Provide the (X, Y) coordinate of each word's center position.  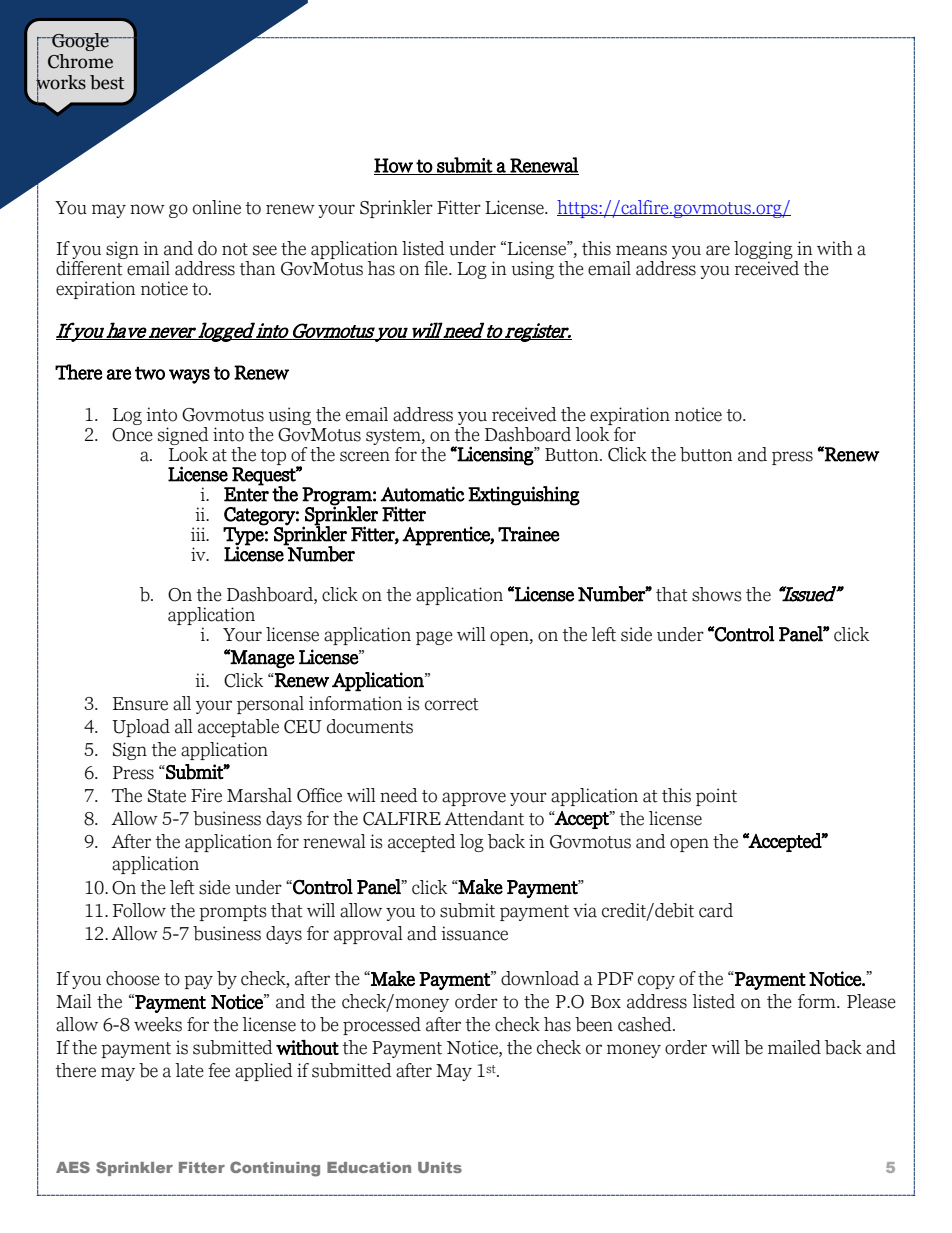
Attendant (484, 818)
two (150, 373)
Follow (139, 910)
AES (73, 1167)
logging (764, 251)
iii (199, 534)
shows (717, 594)
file (437, 268)
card (716, 910)
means (641, 250)
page (434, 638)
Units (440, 1167)
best (107, 82)
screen (365, 456)
